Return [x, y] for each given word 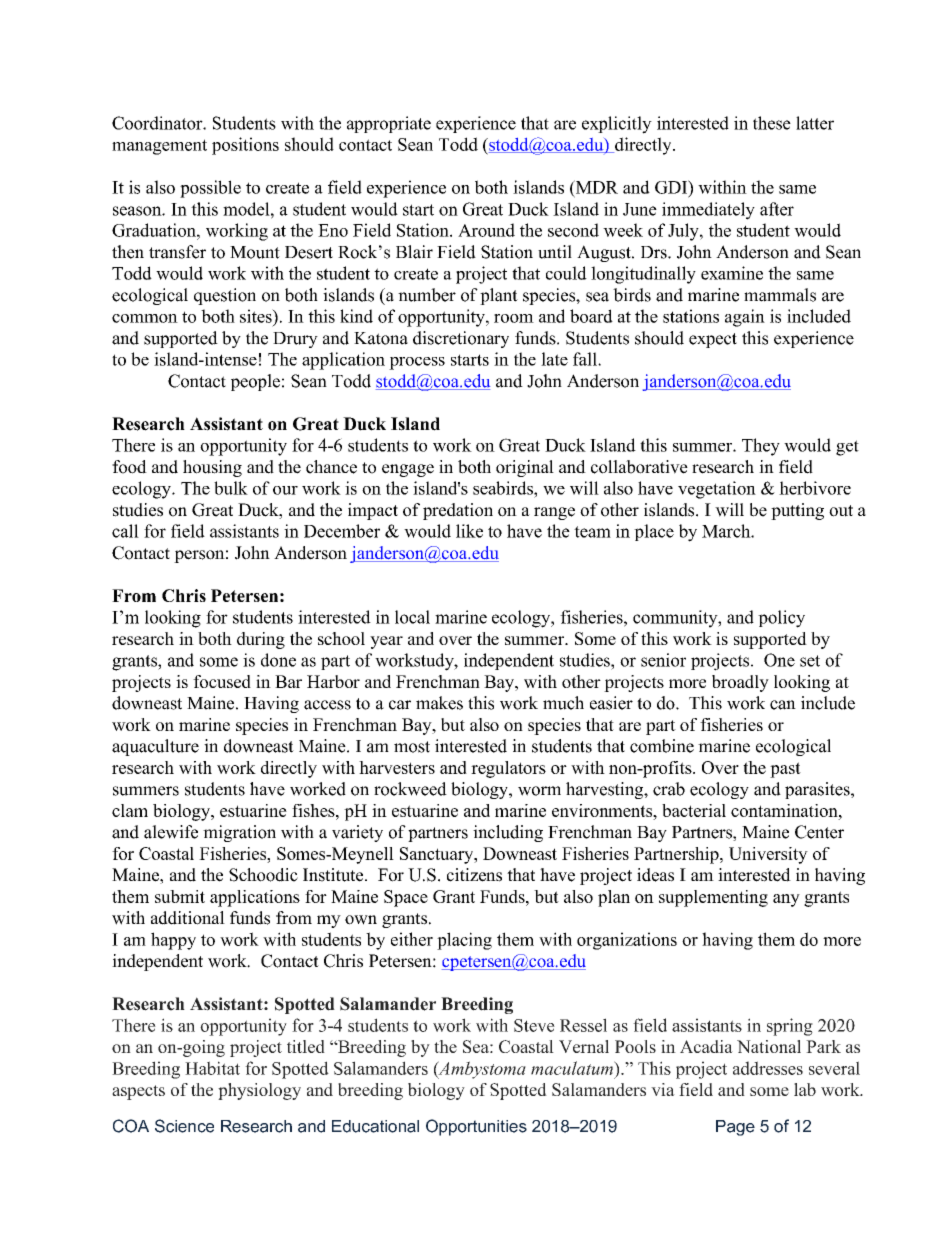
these [772, 123]
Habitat [212, 1068]
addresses [768, 1068]
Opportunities [476, 1127]
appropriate [389, 124]
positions [245, 146]
